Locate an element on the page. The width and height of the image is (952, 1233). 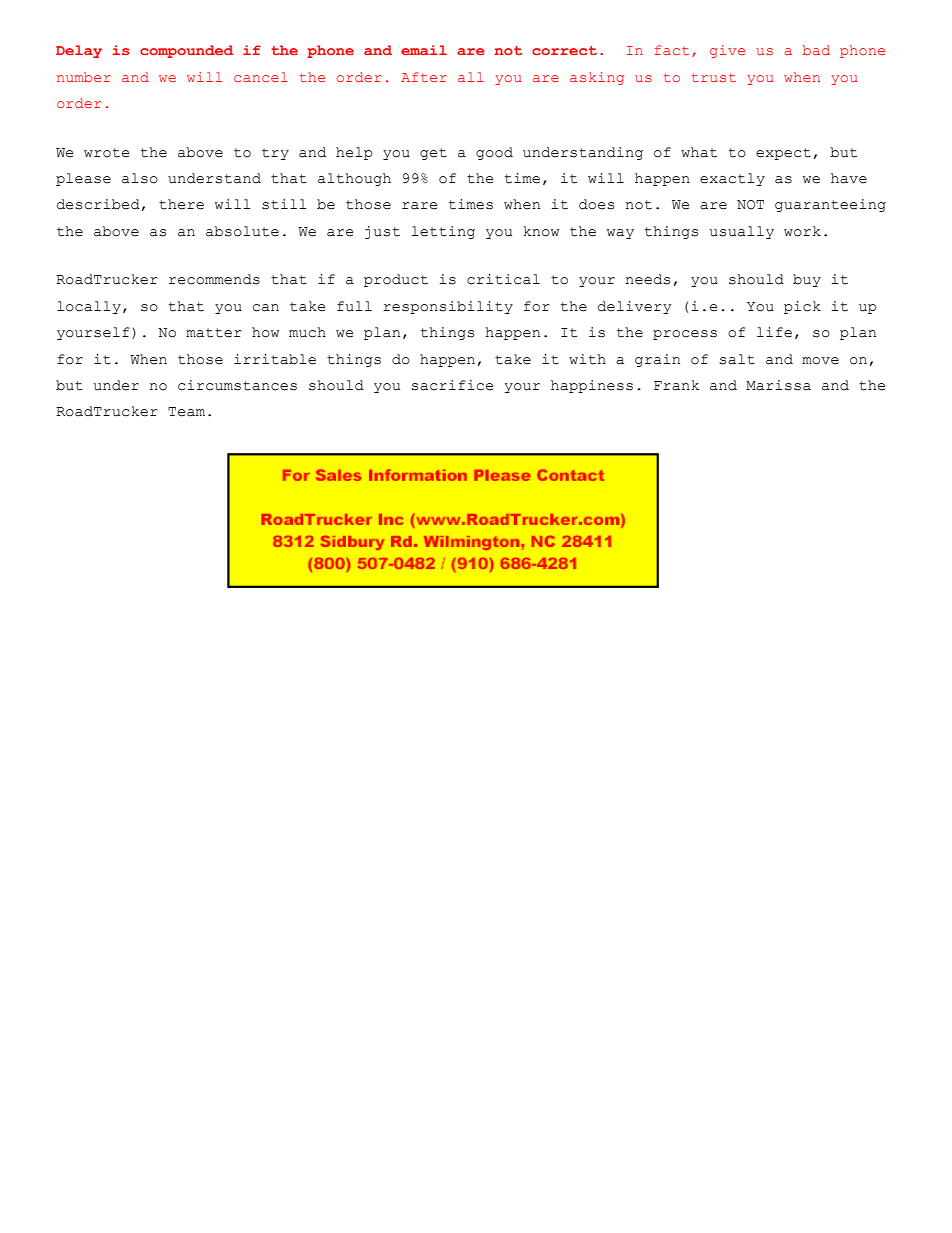
email is located at coordinates (424, 50).
